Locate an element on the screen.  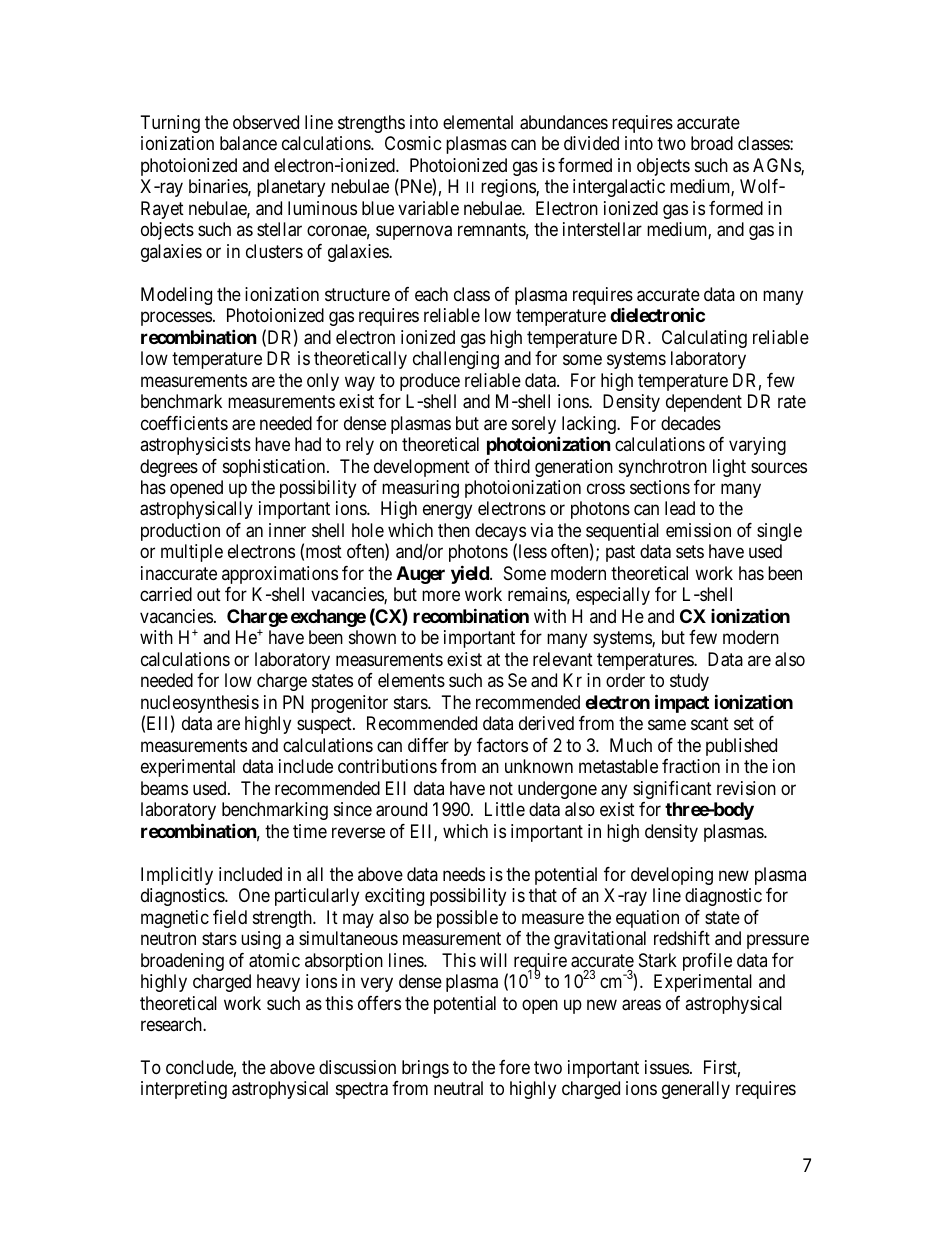
balance is located at coordinates (248, 143).
